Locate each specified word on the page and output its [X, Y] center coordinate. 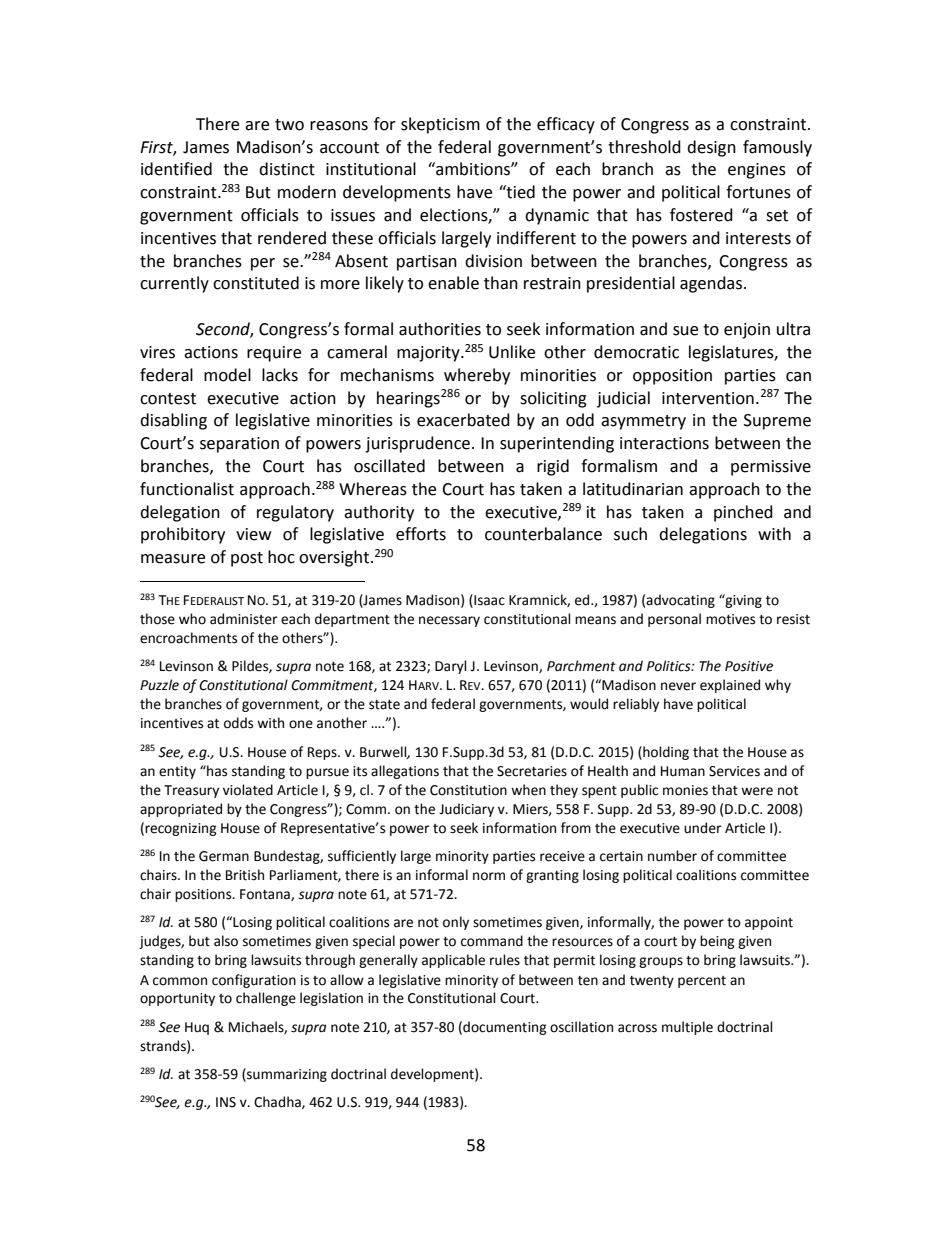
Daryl [451, 667]
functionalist [187, 489]
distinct [287, 169]
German [224, 856]
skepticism [440, 125]
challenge [266, 999]
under [703, 828]
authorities [440, 329]
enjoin [747, 331]
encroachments [188, 638]
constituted [256, 283]
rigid [553, 467]
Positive [749, 666]
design [711, 148]
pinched [743, 513]
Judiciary [466, 810]
